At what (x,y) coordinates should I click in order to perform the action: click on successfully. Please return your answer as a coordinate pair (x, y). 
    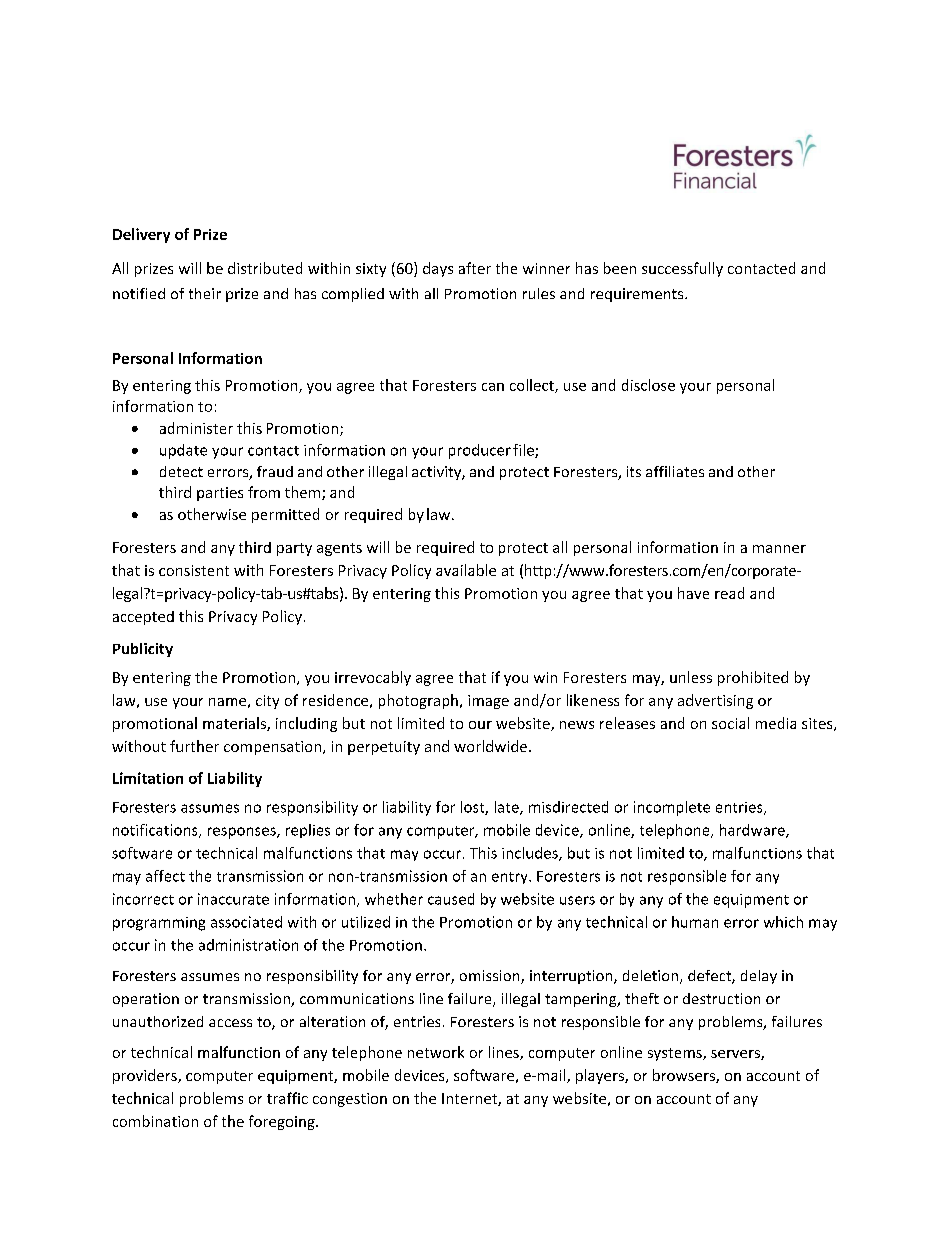
    Looking at the image, I should click on (682, 269).
